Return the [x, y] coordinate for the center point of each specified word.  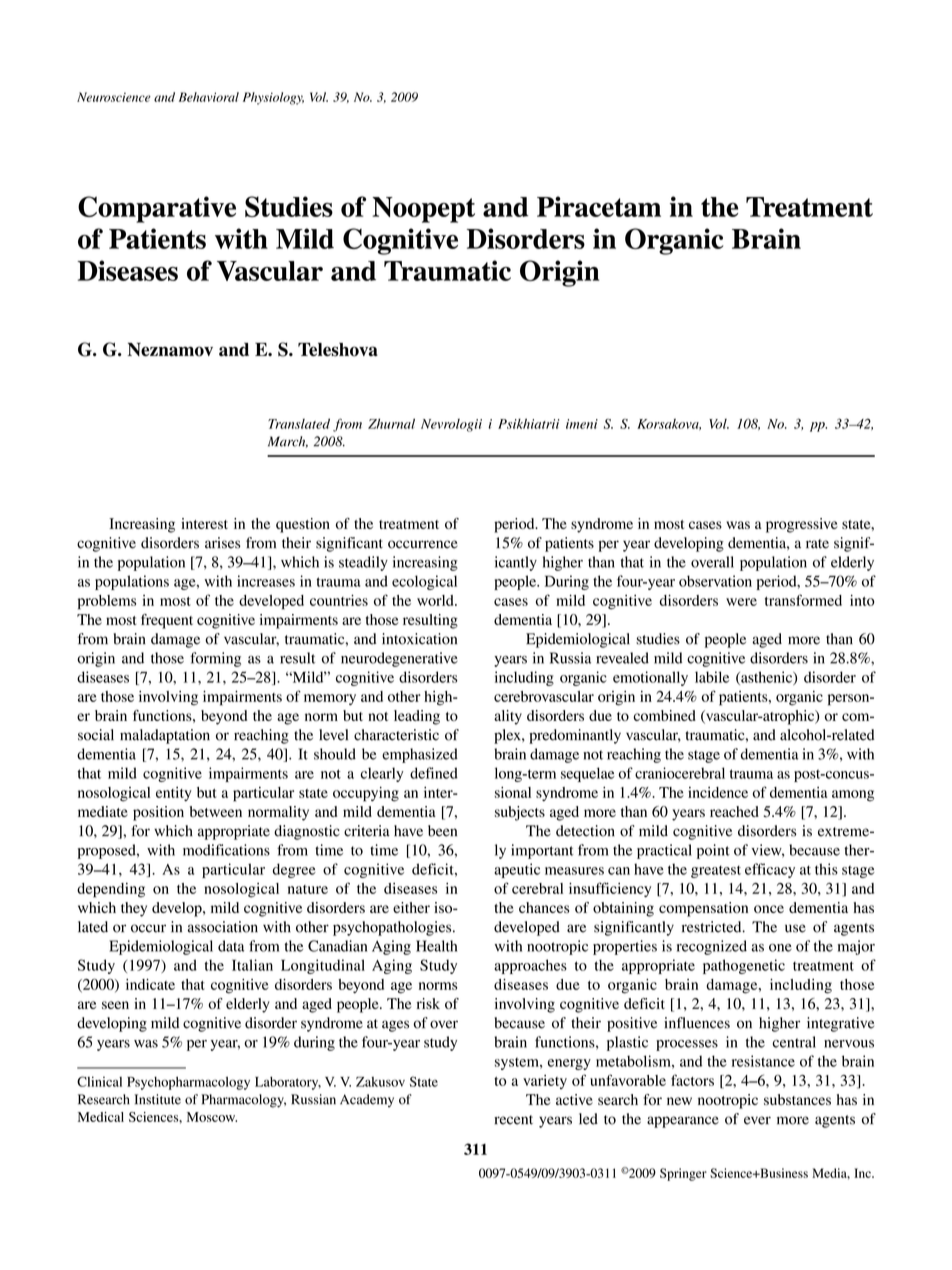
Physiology [273, 98]
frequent [167, 621]
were [741, 602]
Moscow [212, 1117]
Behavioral [209, 97]
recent [513, 1120]
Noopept [423, 210]
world [436, 600]
